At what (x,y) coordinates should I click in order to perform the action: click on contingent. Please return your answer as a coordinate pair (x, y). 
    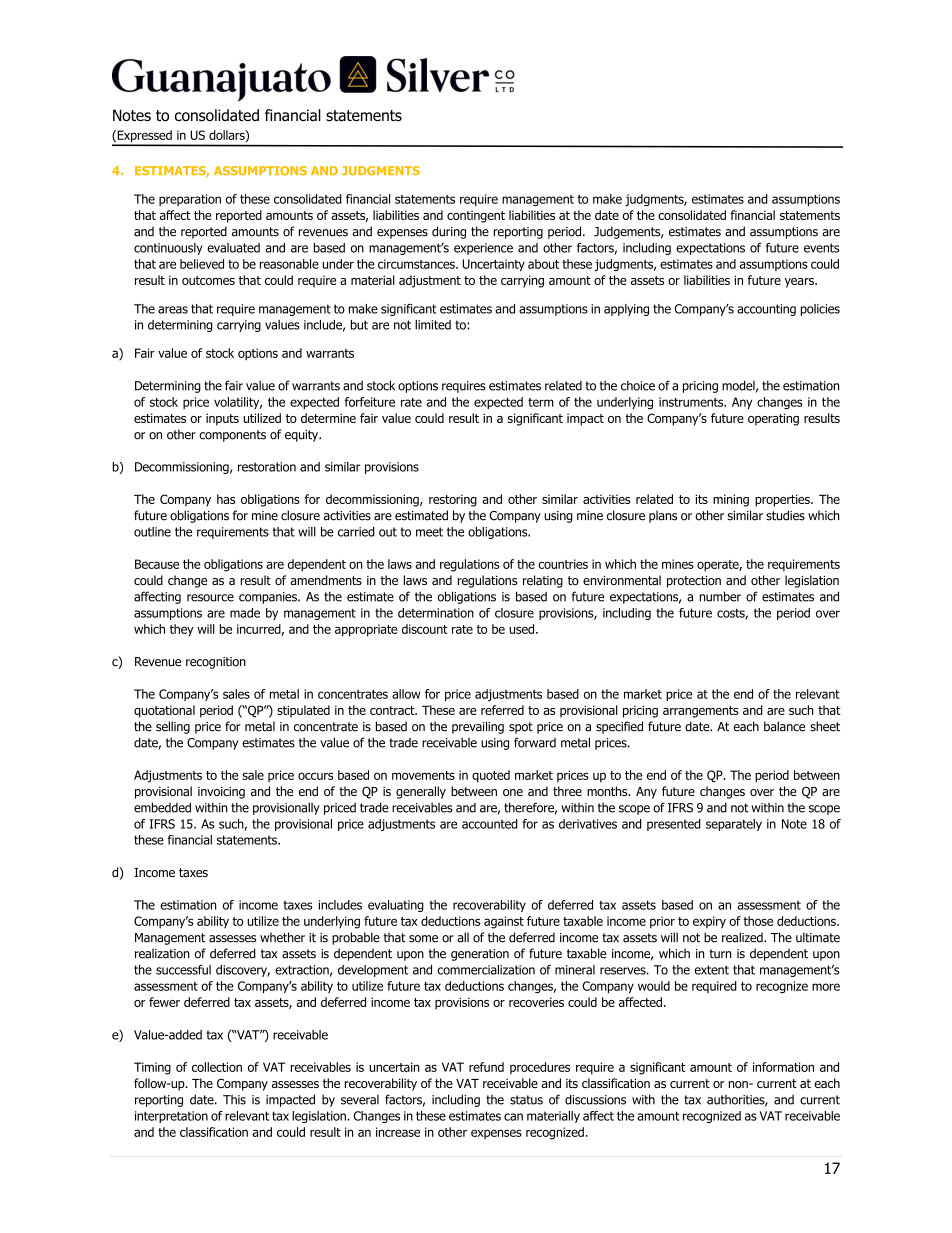
    Looking at the image, I should click on (476, 216).
